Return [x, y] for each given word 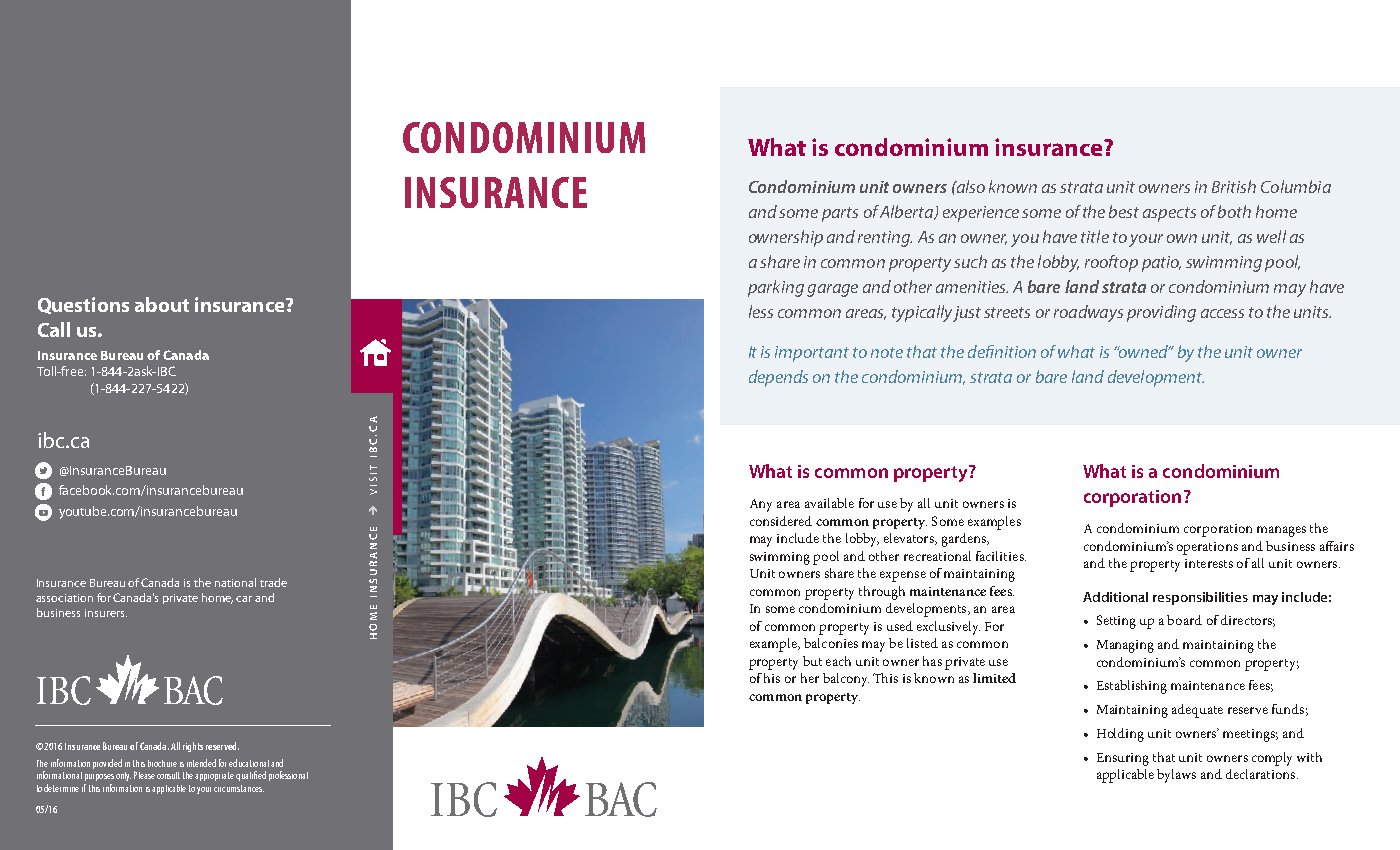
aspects [1169, 214]
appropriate [214, 776]
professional [288, 776]
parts [840, 214]
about [162, 304]
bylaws [1176, 776]
